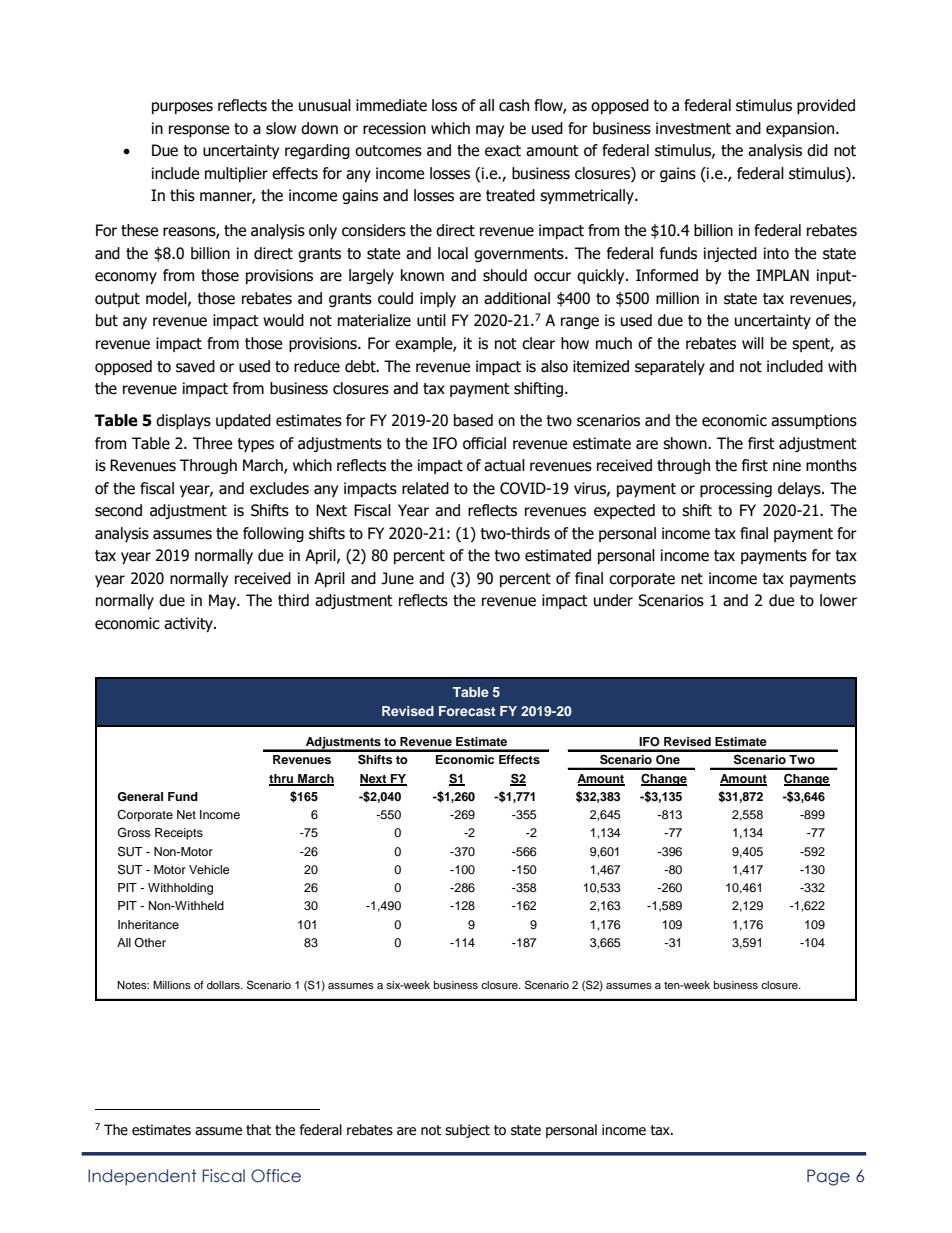 The width and height of the image is (952, 1233). Describe the element at coordinates (503, 151) in the image. I see `exact` at that location.
